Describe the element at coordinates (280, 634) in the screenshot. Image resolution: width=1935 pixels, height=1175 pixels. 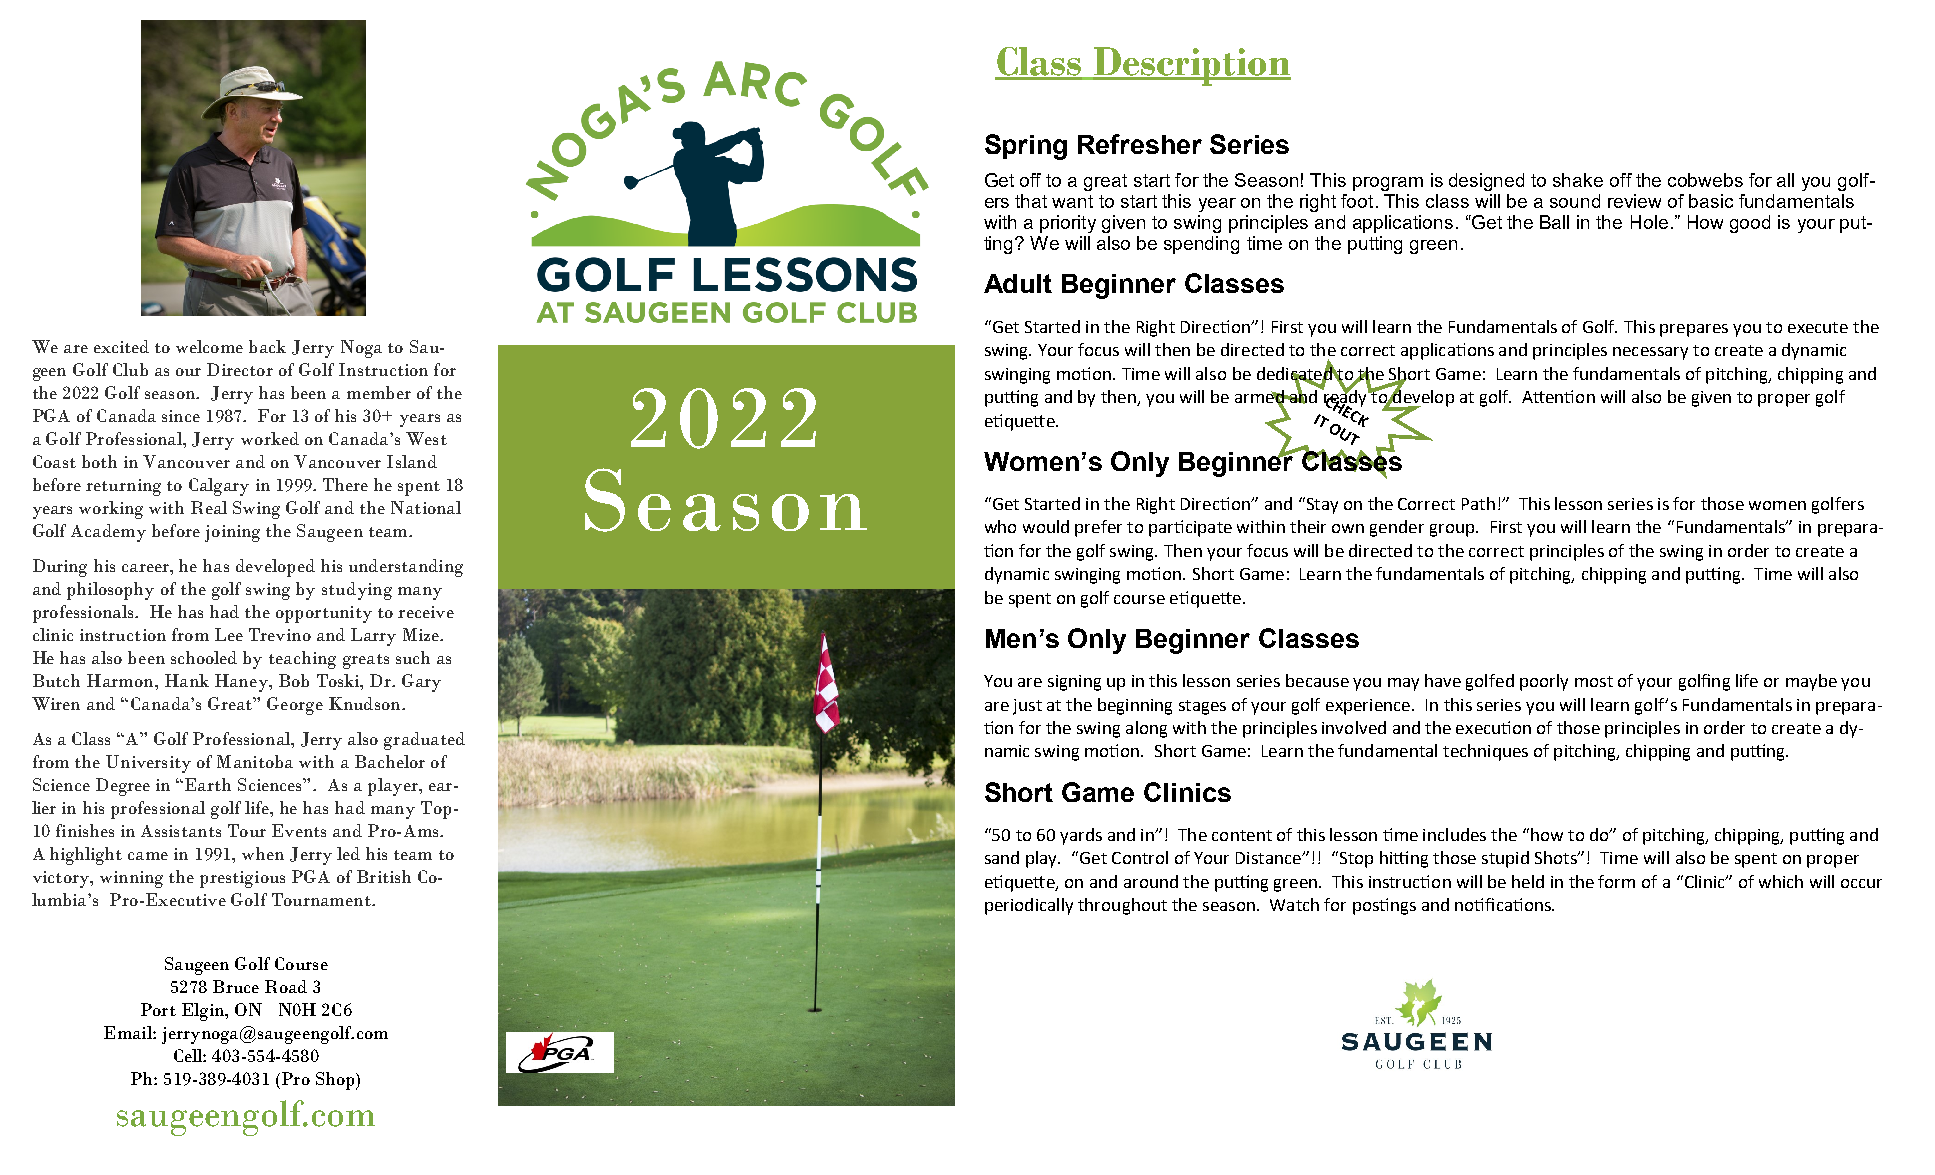
I see `Trevino` at that location.
